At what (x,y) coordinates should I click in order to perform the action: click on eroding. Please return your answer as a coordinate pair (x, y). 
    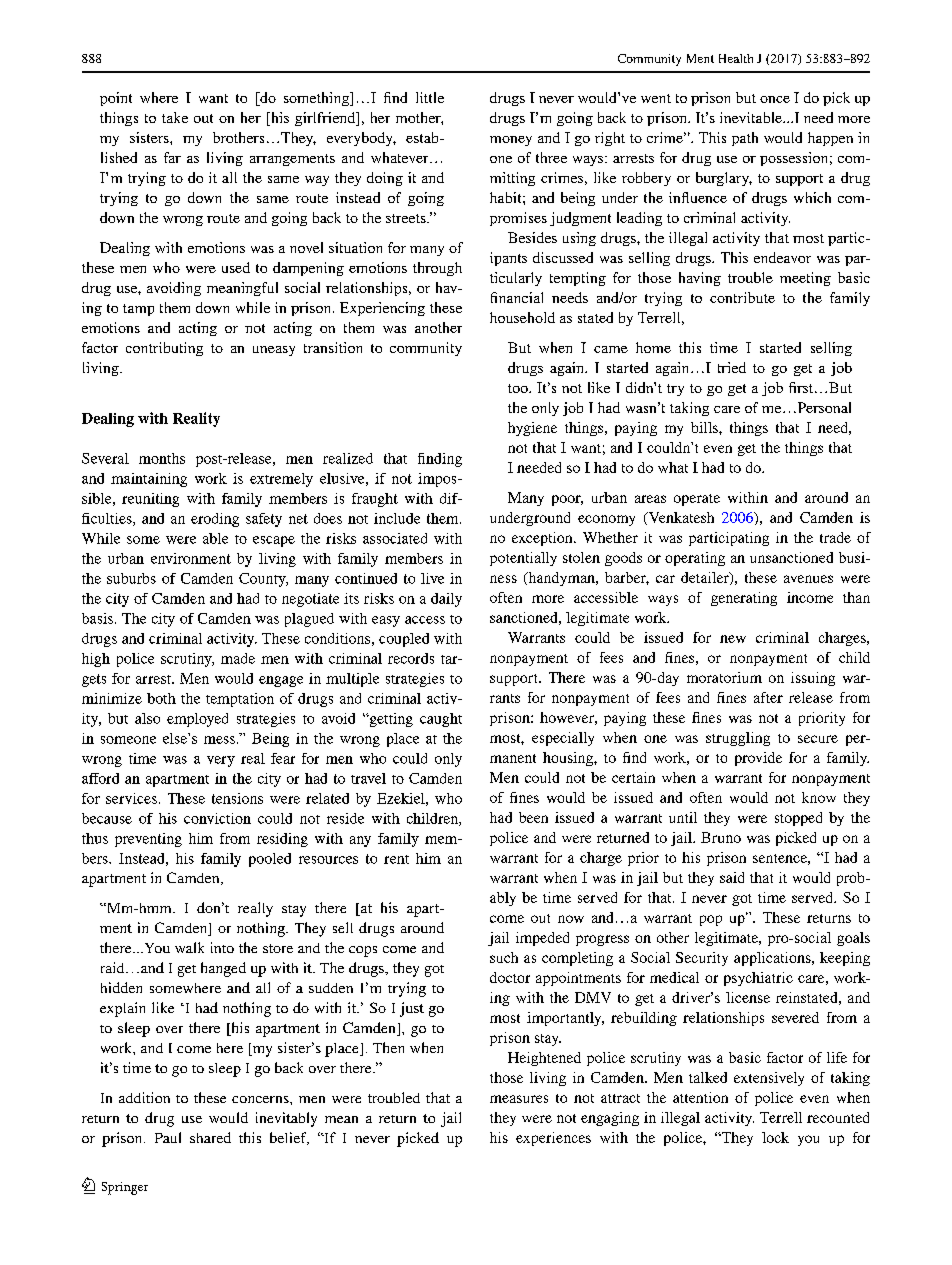
    Looking at the image, I should click on (215, 520).
